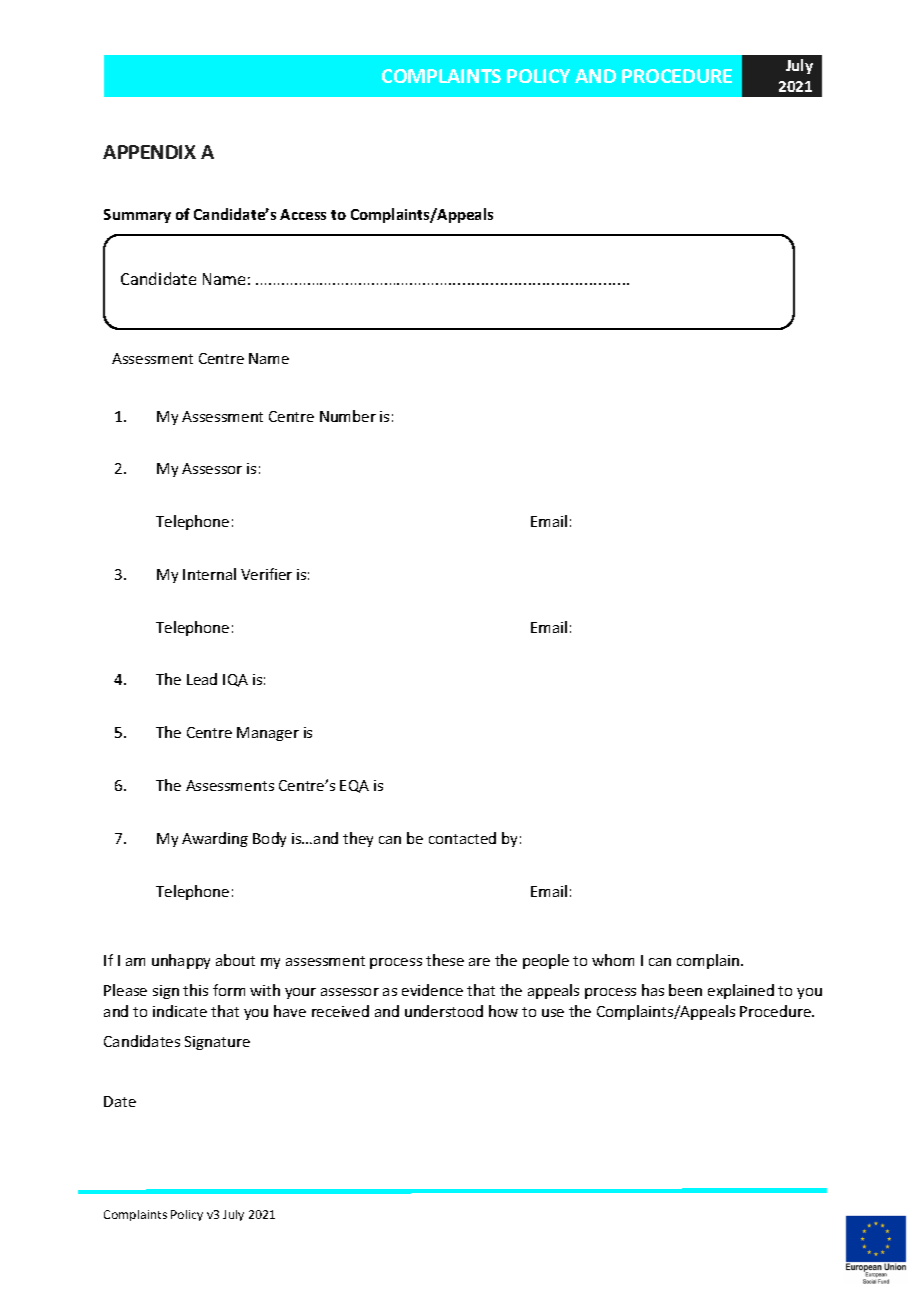 The height and width of the document is (1307, 924). Describe the element at coordinates (268, 734) in the document. I see `Manager` at that location.
